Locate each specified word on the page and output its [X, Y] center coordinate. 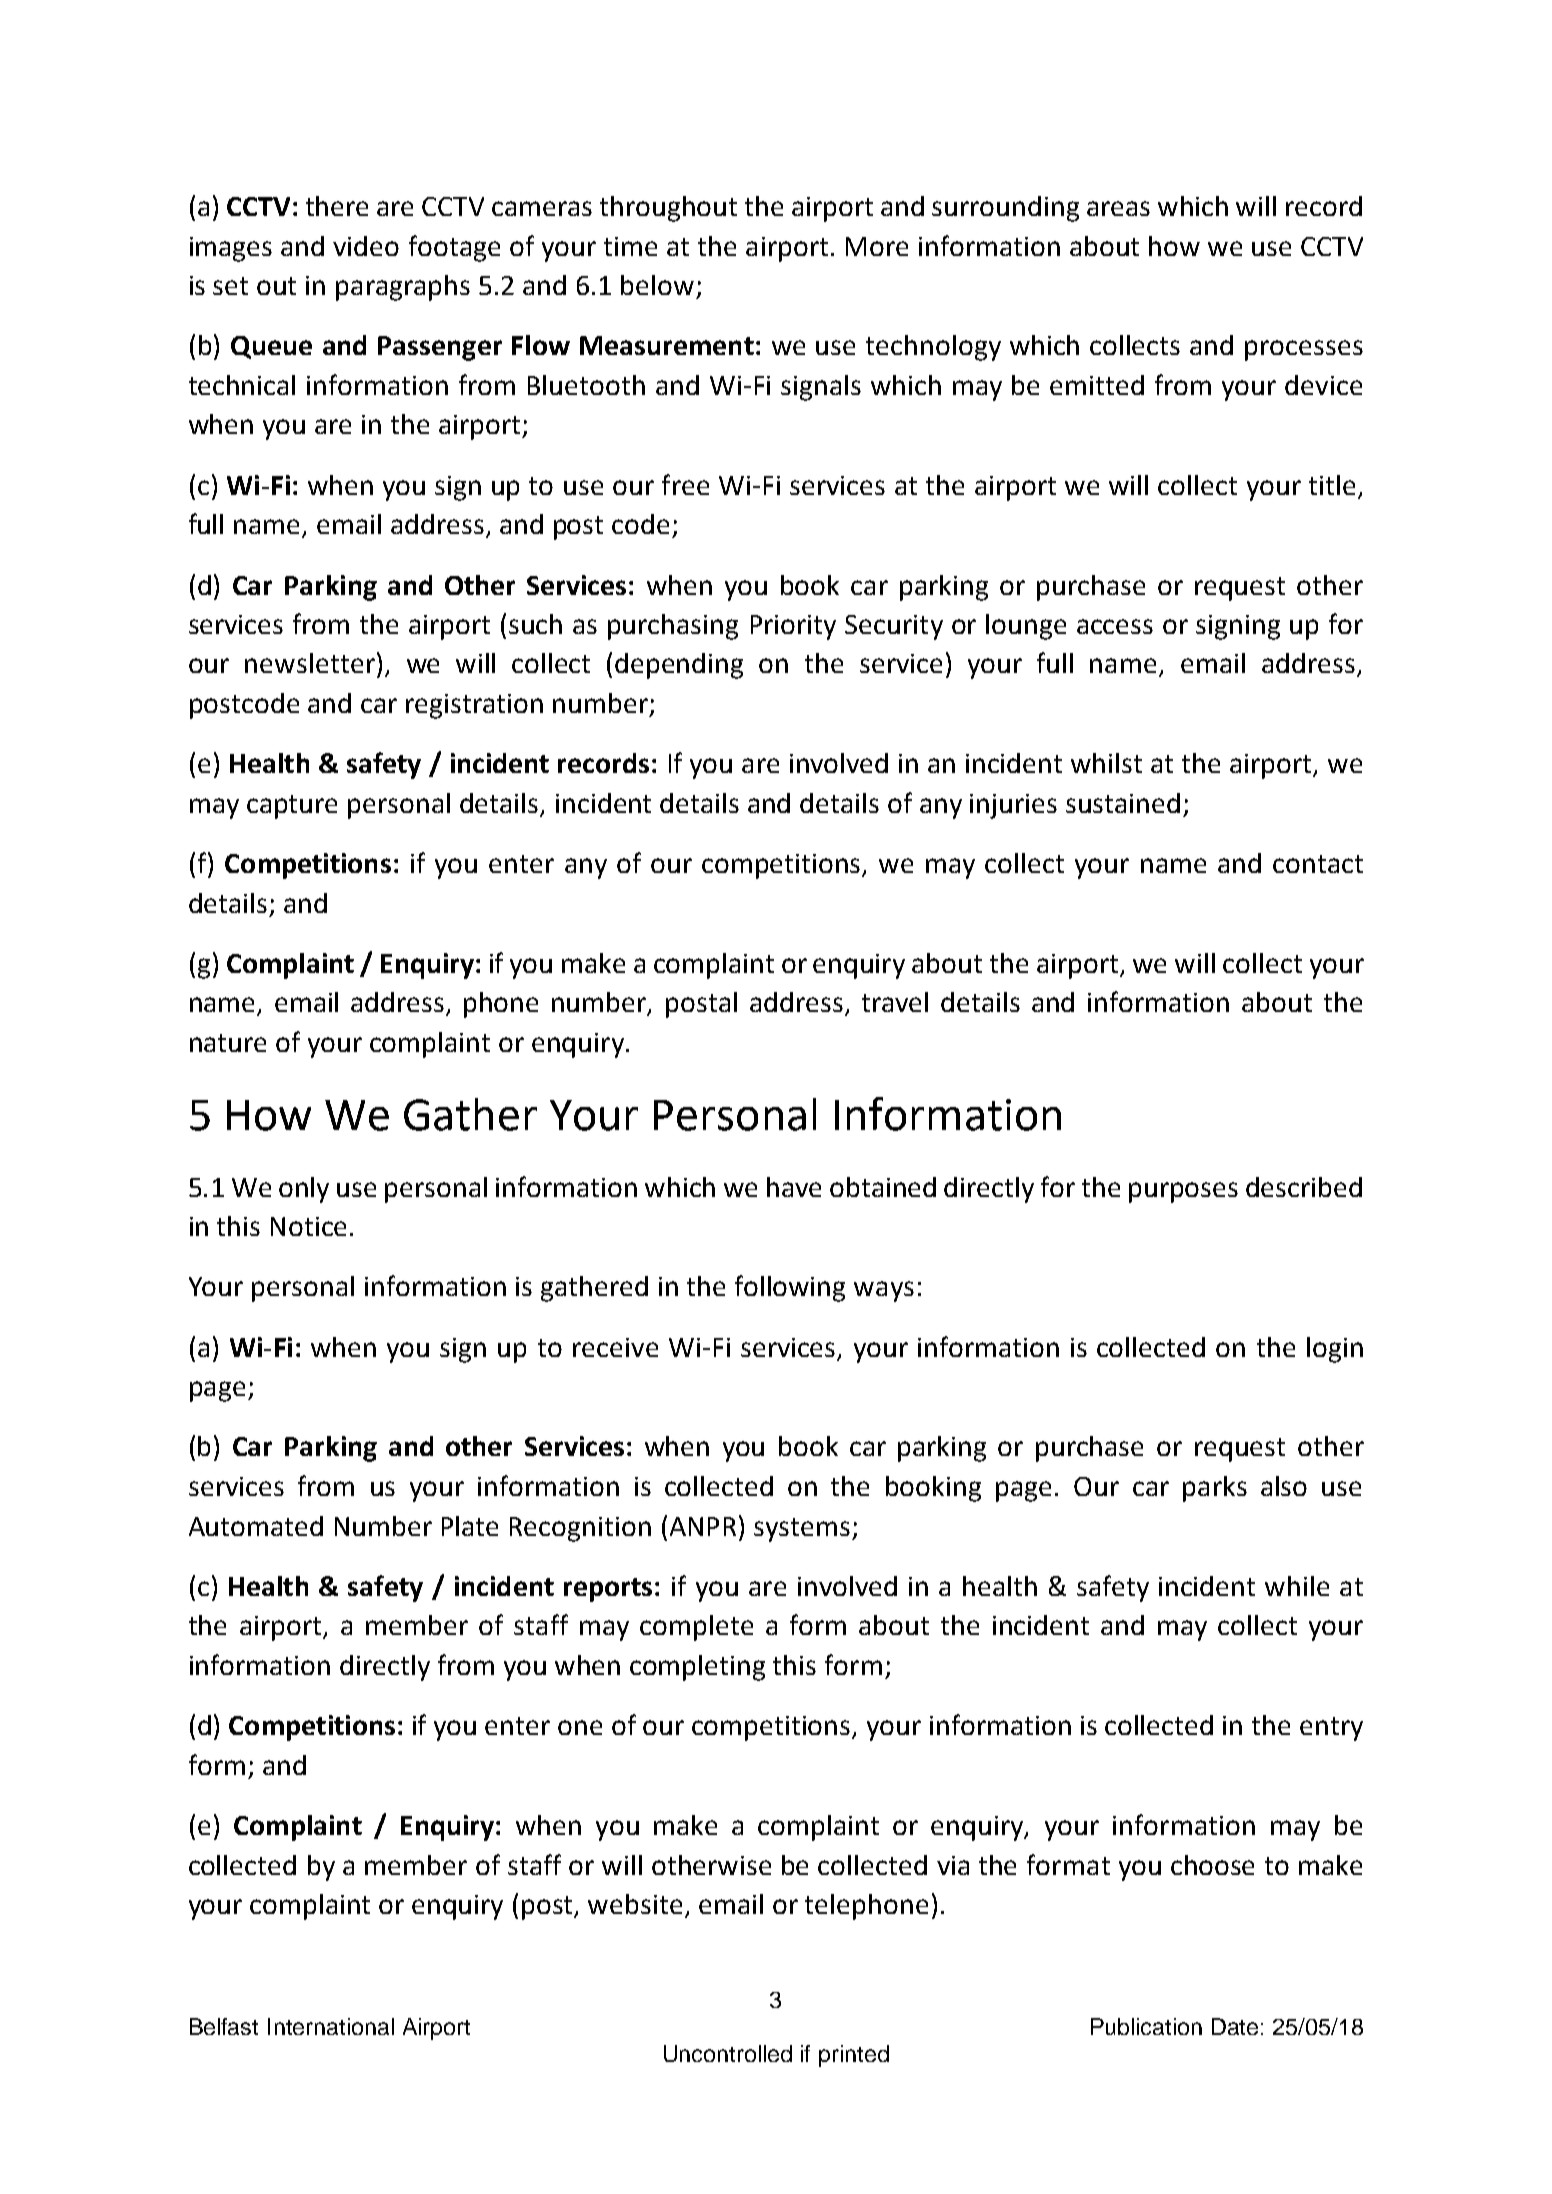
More [877, 246]
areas [1118, 208]
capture [292, 807]
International [331, 2026]
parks [1215, 1489]
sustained [1123, 803]
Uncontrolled [728, 2053]
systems [802, 1530]
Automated [256, 1526]
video [366, 246]
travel [895, 1002]
